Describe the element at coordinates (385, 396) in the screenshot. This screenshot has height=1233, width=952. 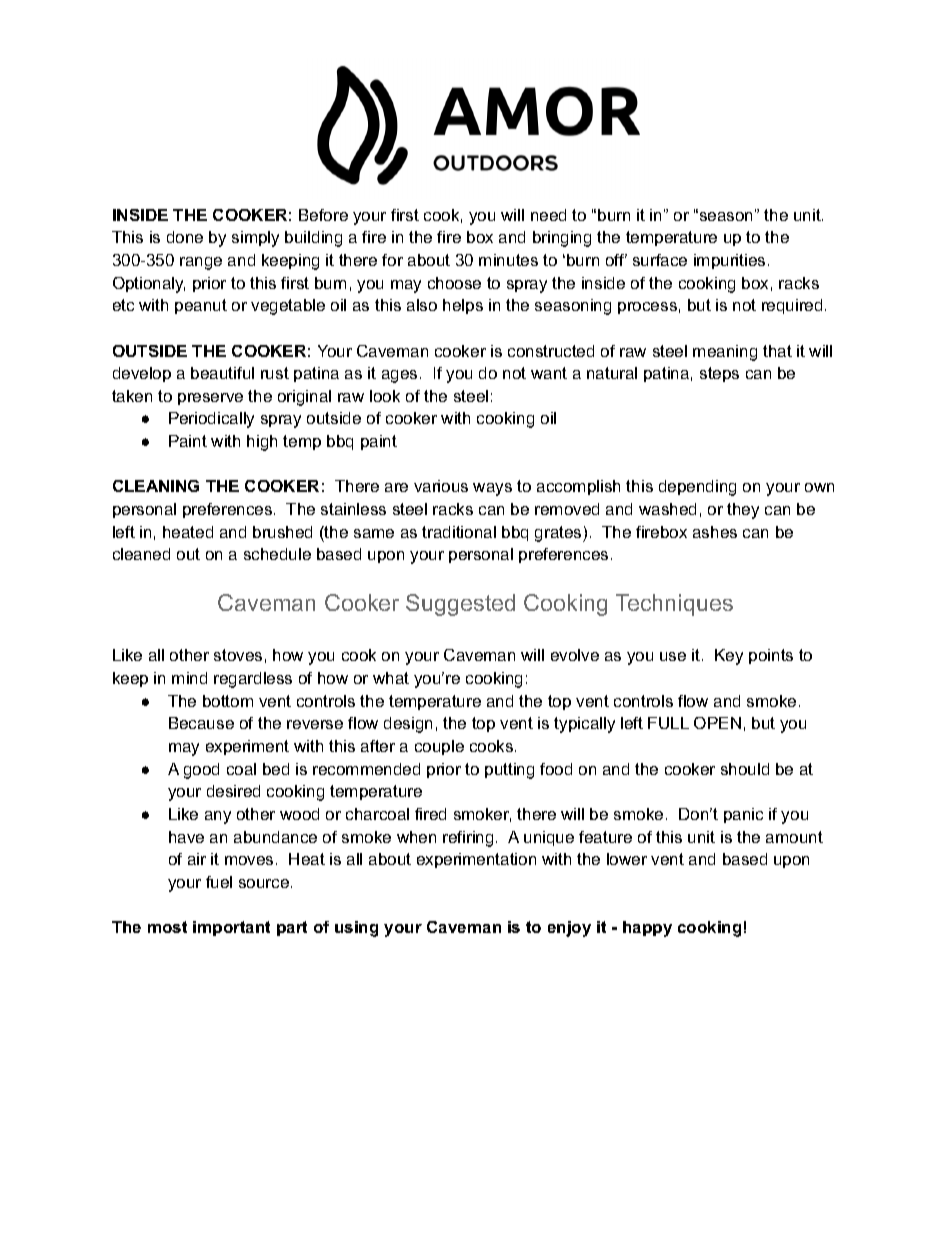
I see `look` at that location.
